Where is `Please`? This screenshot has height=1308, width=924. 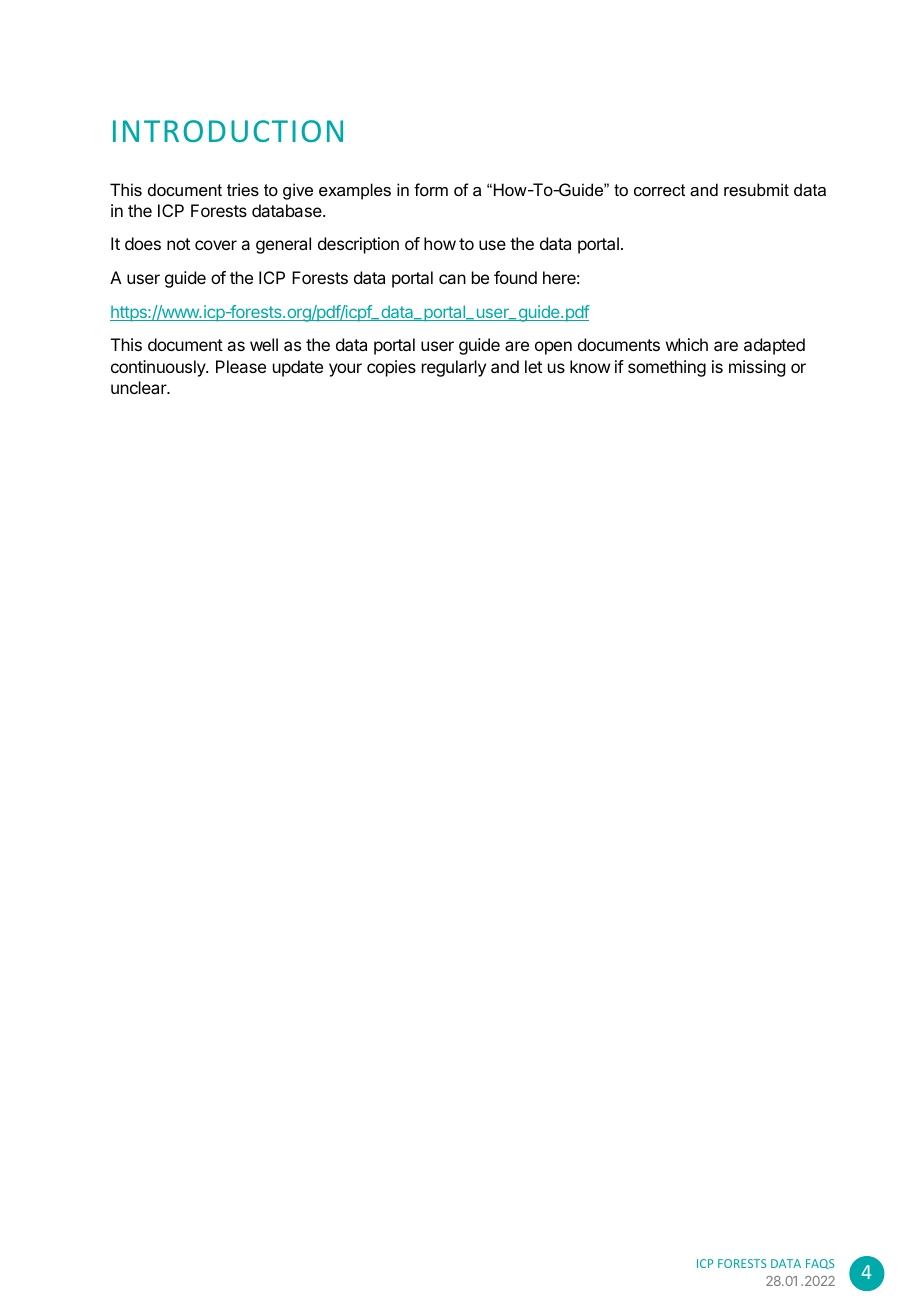 Please is located at coordinates (241, 366).
